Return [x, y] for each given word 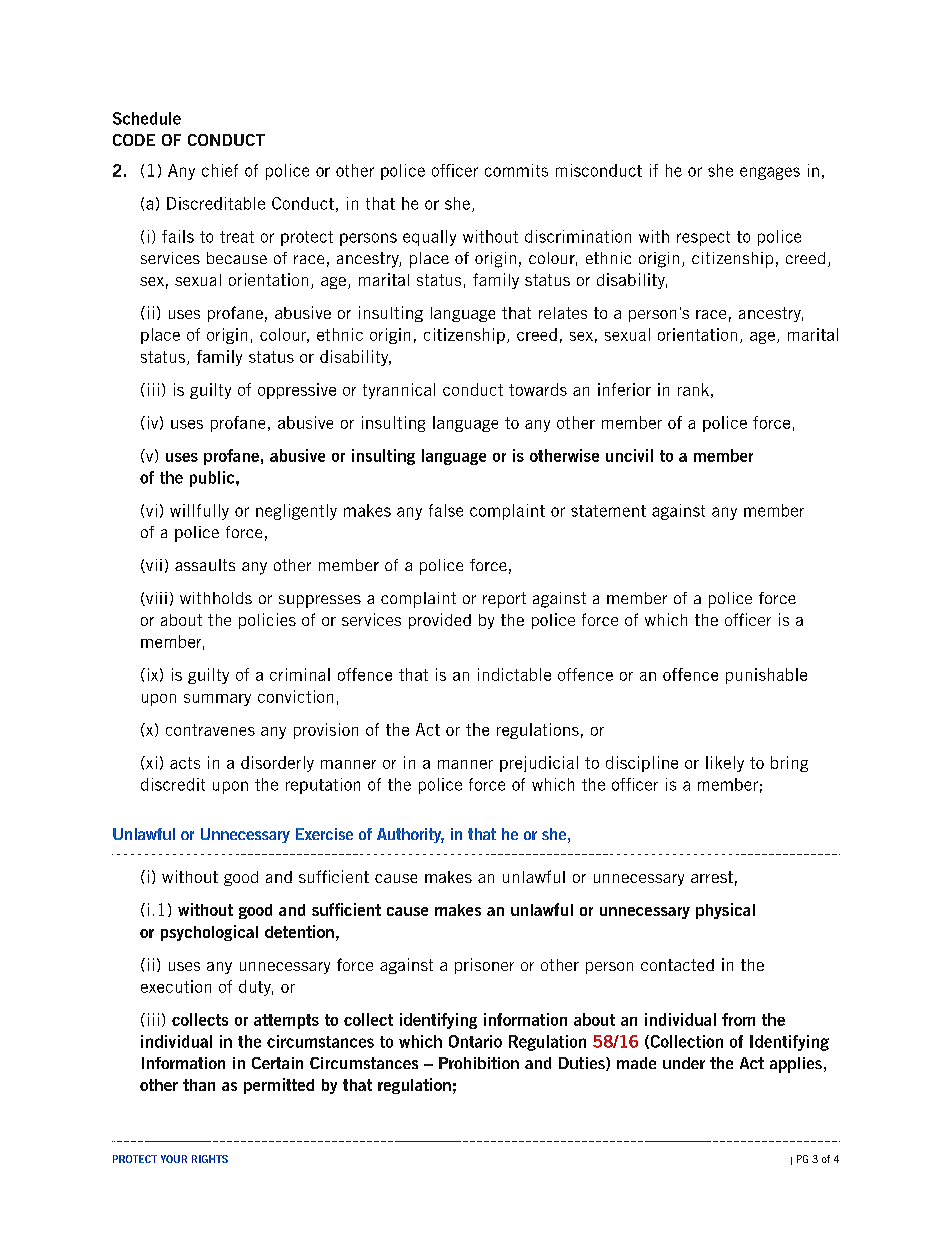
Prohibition [479, 1063]
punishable [766, 676]
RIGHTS [210, 1159]
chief [220, 170]
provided [440, 621]
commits [516, 170]
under [684, 1063]
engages [770, 173]
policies [267, 621]
